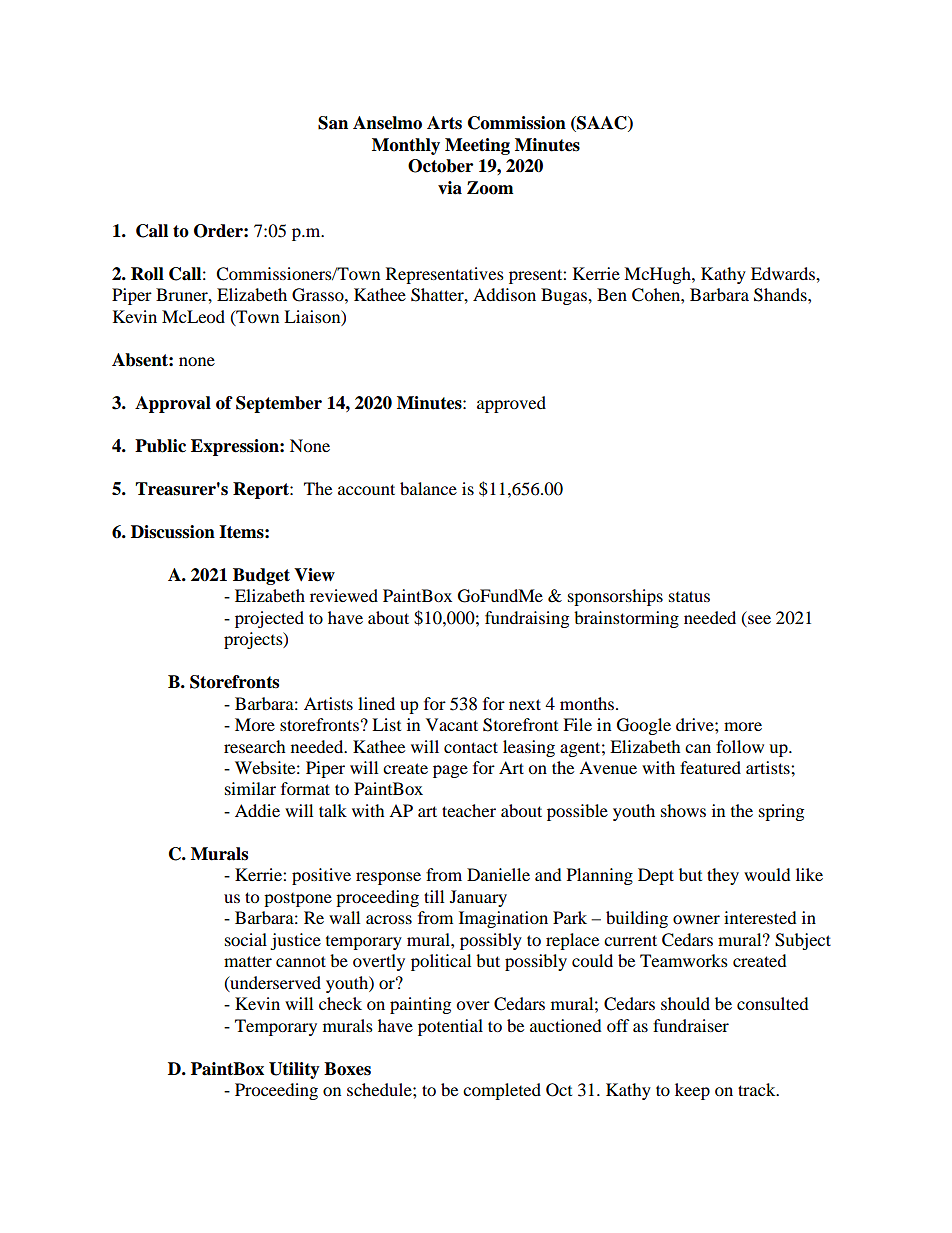 This document has height=1233, width=952. I want to click on balance, so click(428, 488).
